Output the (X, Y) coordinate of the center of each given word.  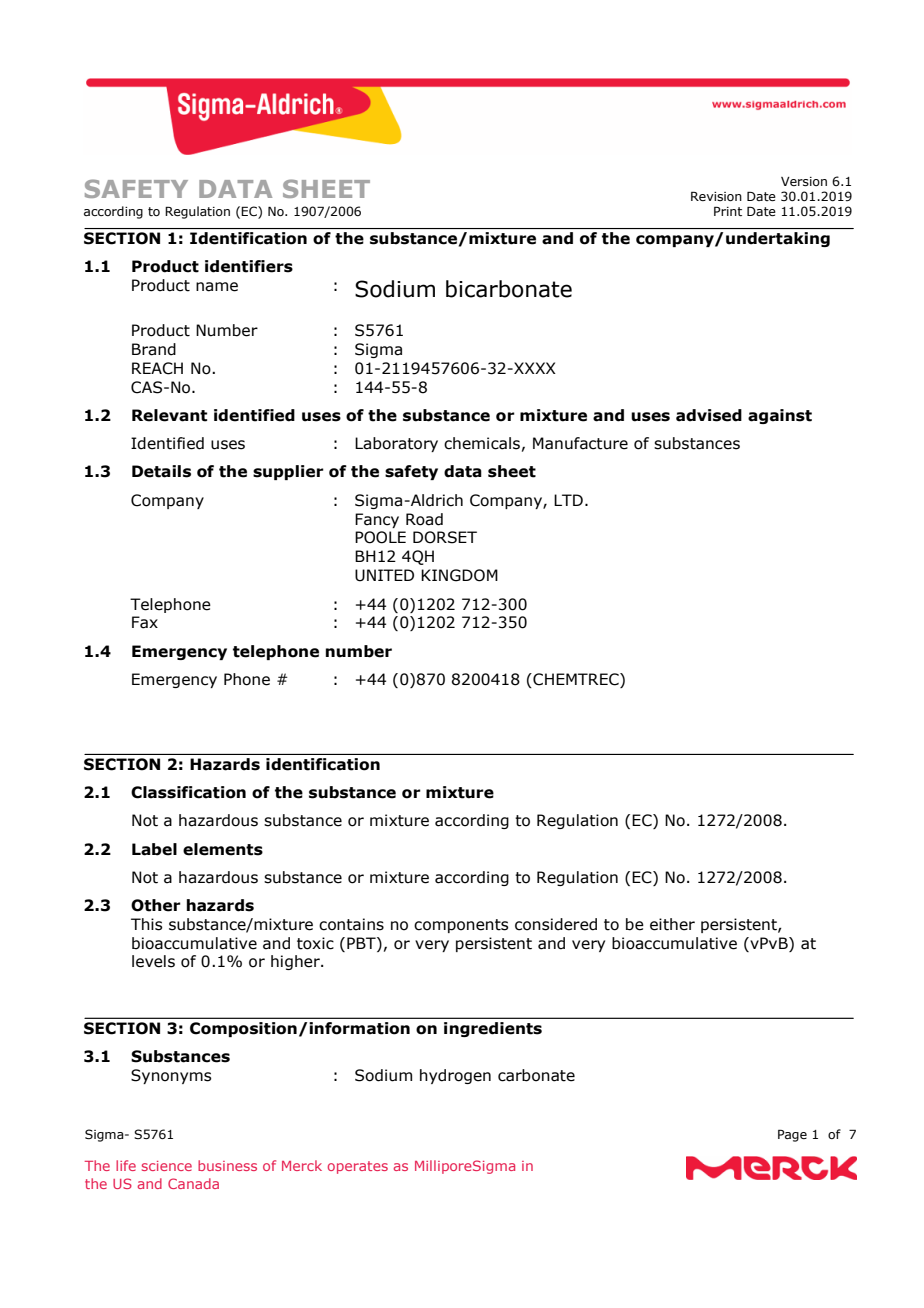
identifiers (249, 266)
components (461, 926)
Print (728, 211)
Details (161, 471)
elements (223, 849)
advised (709, 415)
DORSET (445, 537)
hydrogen (455, 1076)
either (672, 924)
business (227, 1165)
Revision (716, 196)
